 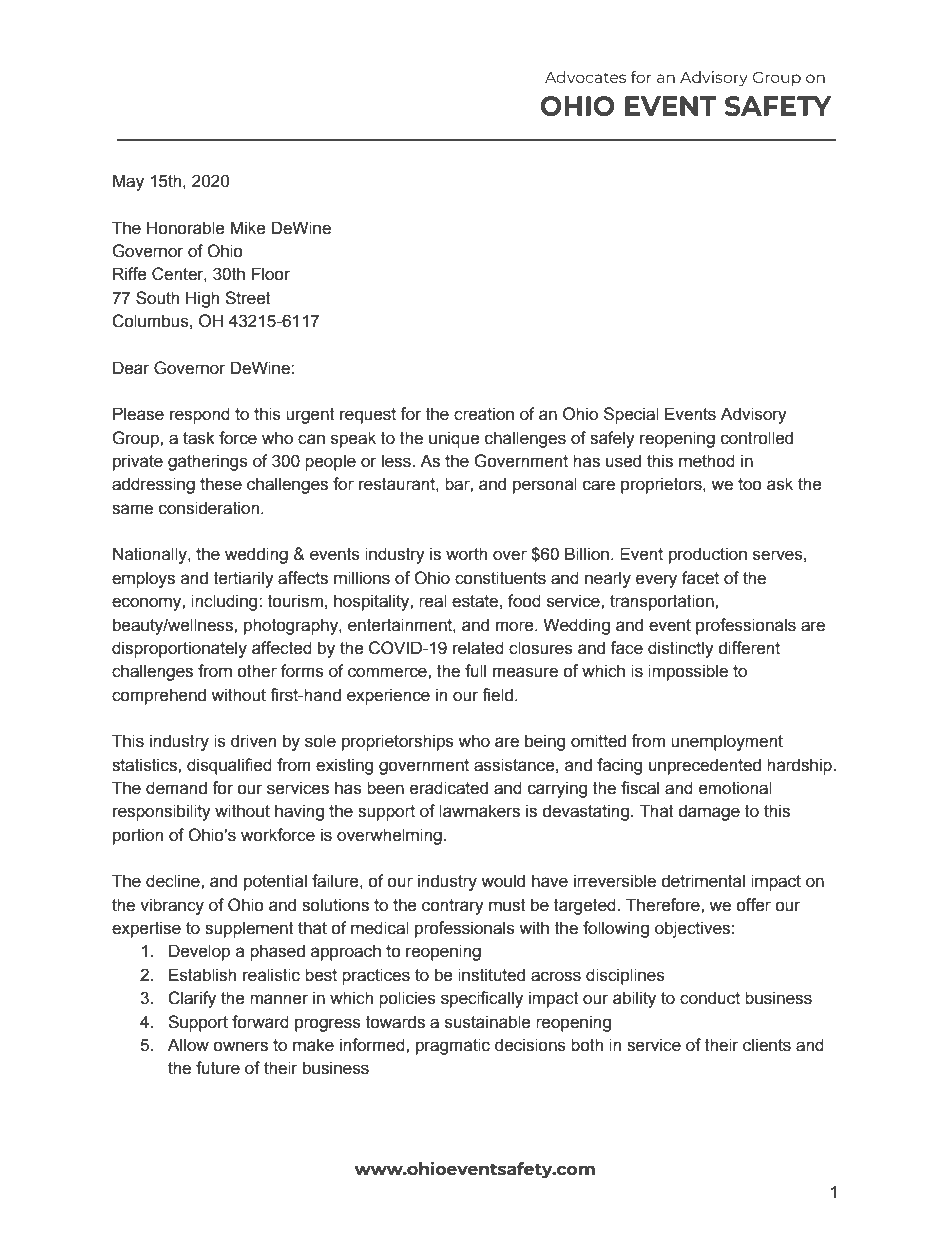 I want to click on production, so click(x=708, y=555).
